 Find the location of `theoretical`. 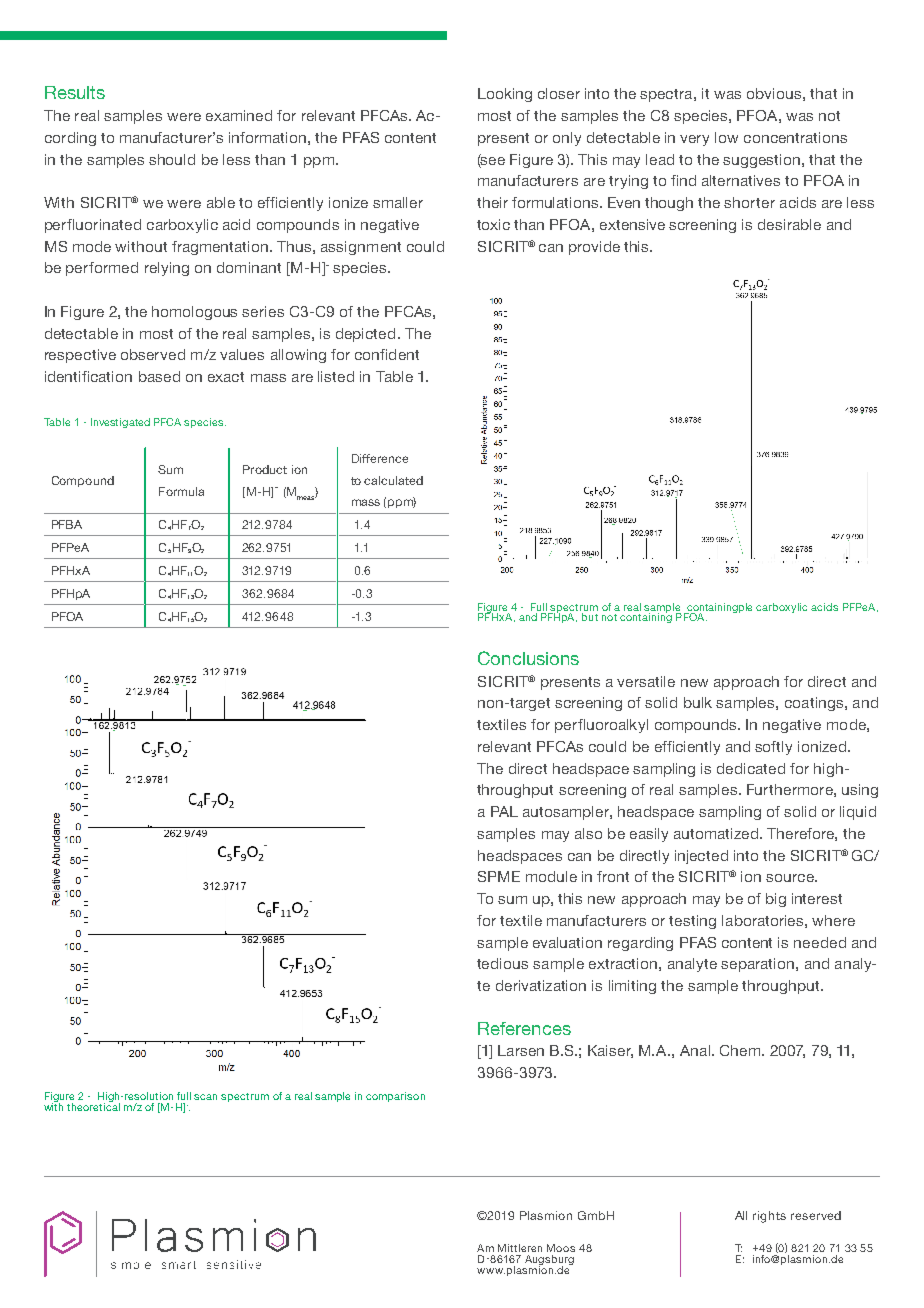

theoretical is located at coordinates (93, 1106).
